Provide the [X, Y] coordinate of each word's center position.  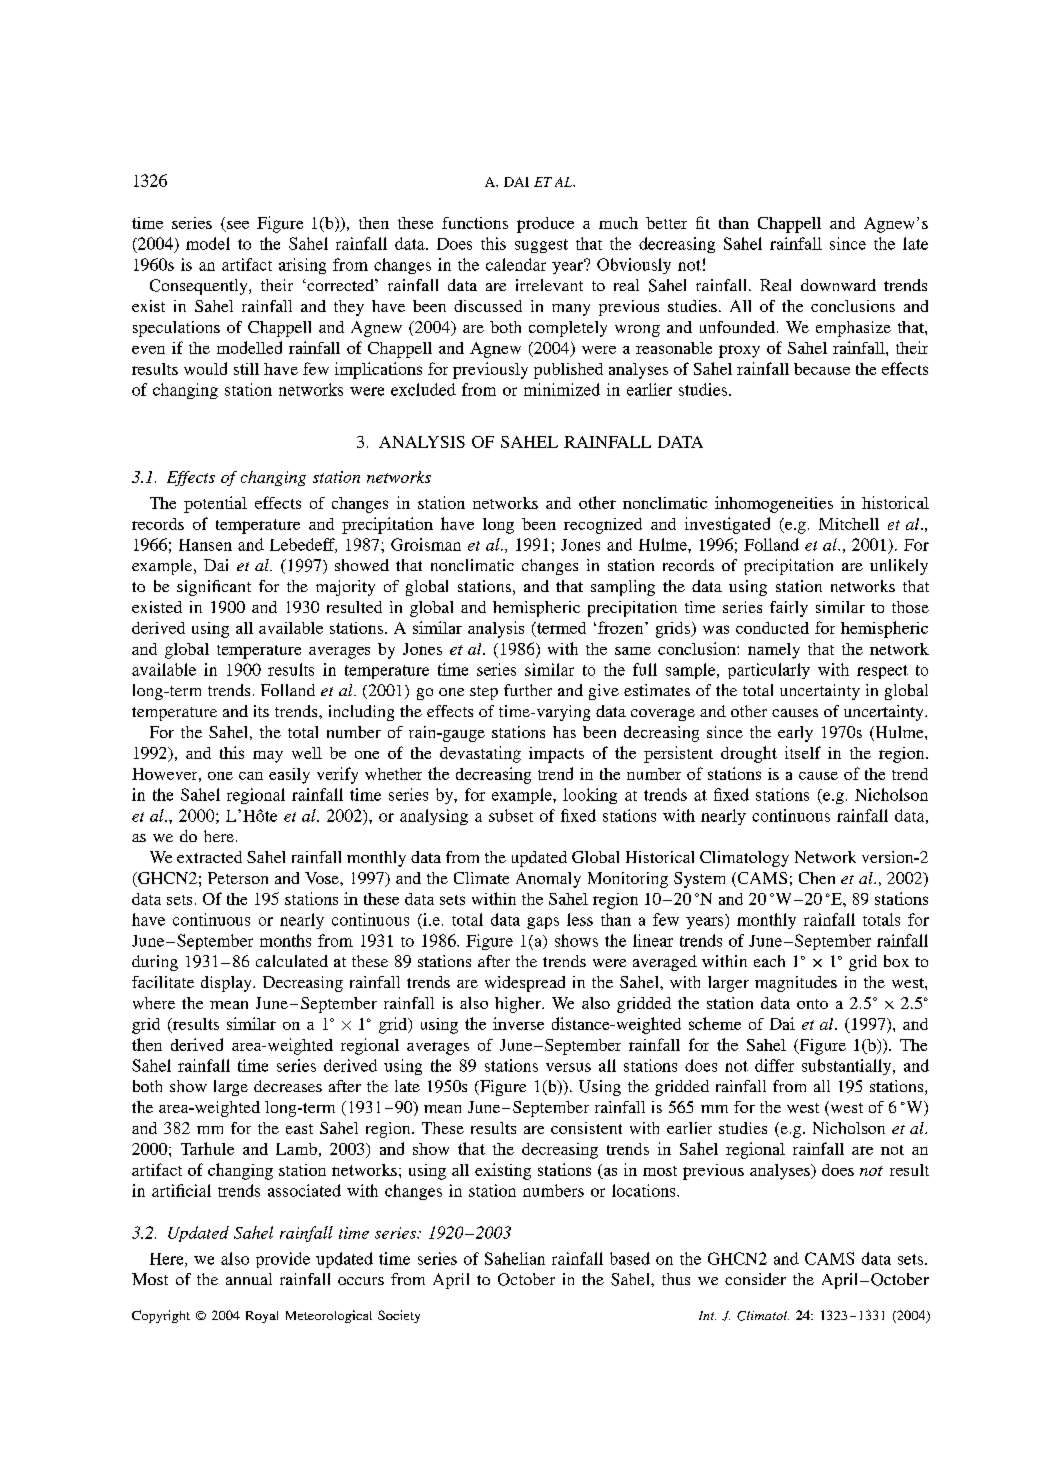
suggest [541, 246]
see [238, 225]
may [268, 757]
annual [249, 1279]
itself [803, 752]
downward [838, 285]
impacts [556, 755]
